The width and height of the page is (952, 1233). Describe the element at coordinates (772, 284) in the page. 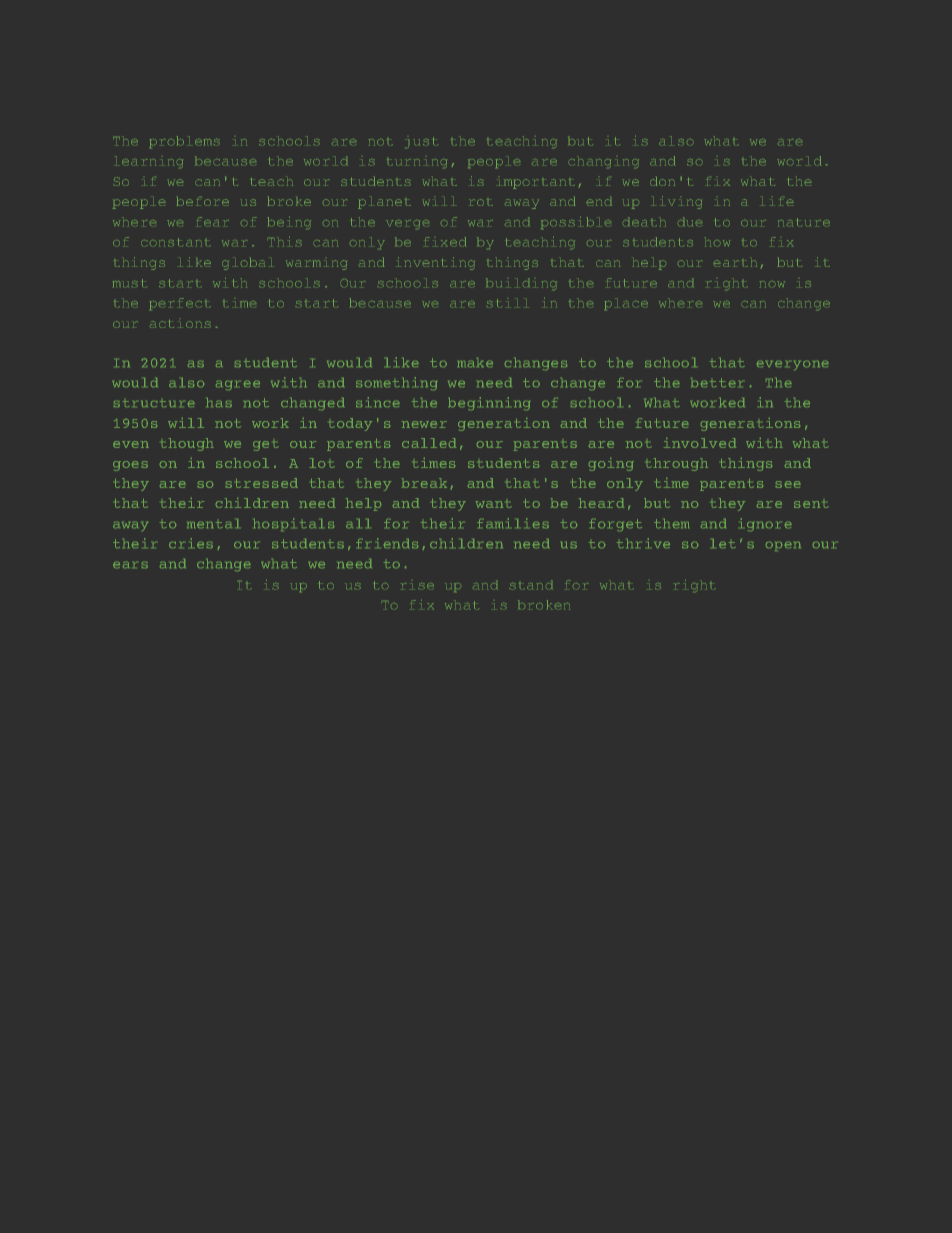

I see `now` at that location.
